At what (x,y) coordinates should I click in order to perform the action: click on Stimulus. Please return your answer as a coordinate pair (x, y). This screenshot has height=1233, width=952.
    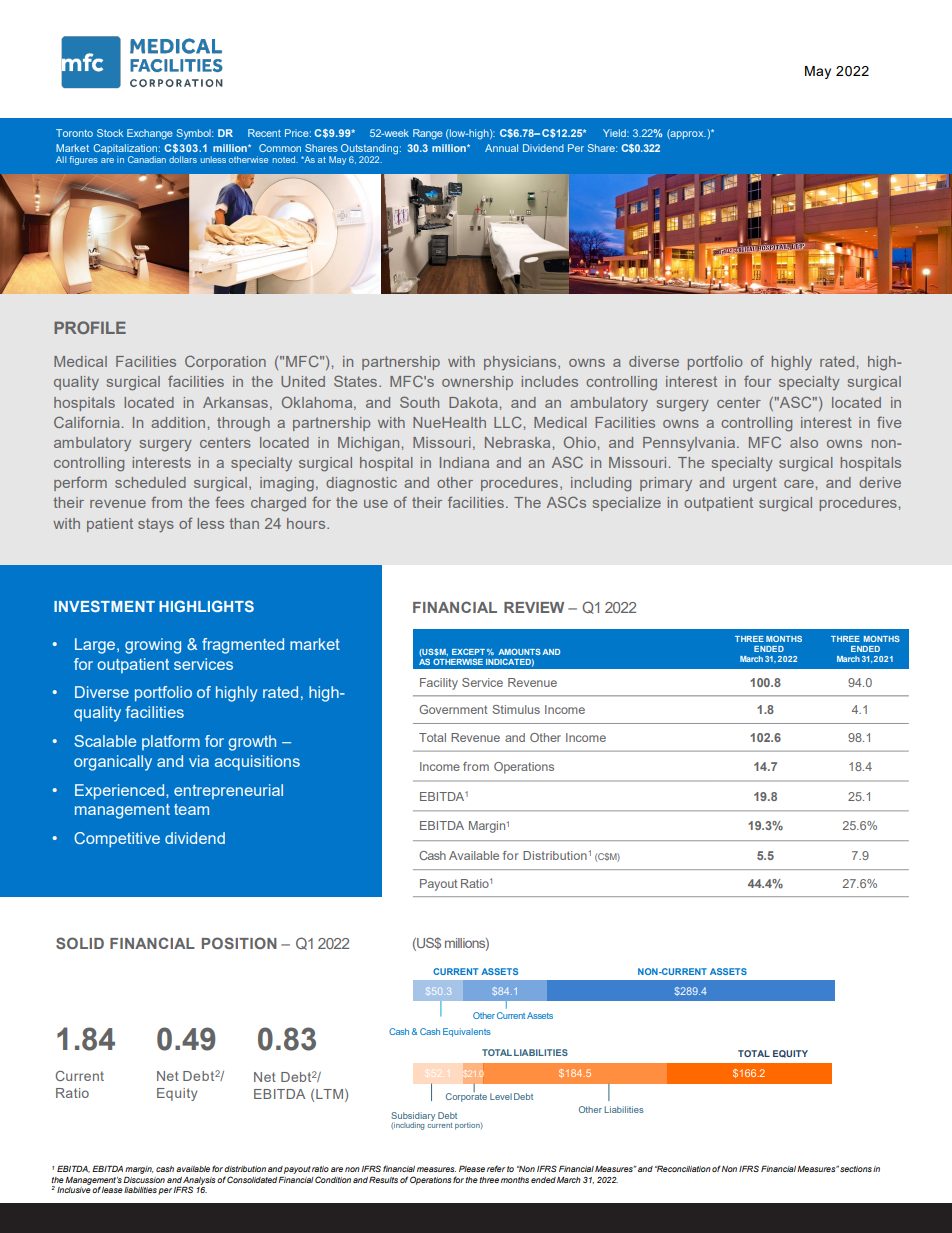
    Looking at the image, I should click on (516, 709).
